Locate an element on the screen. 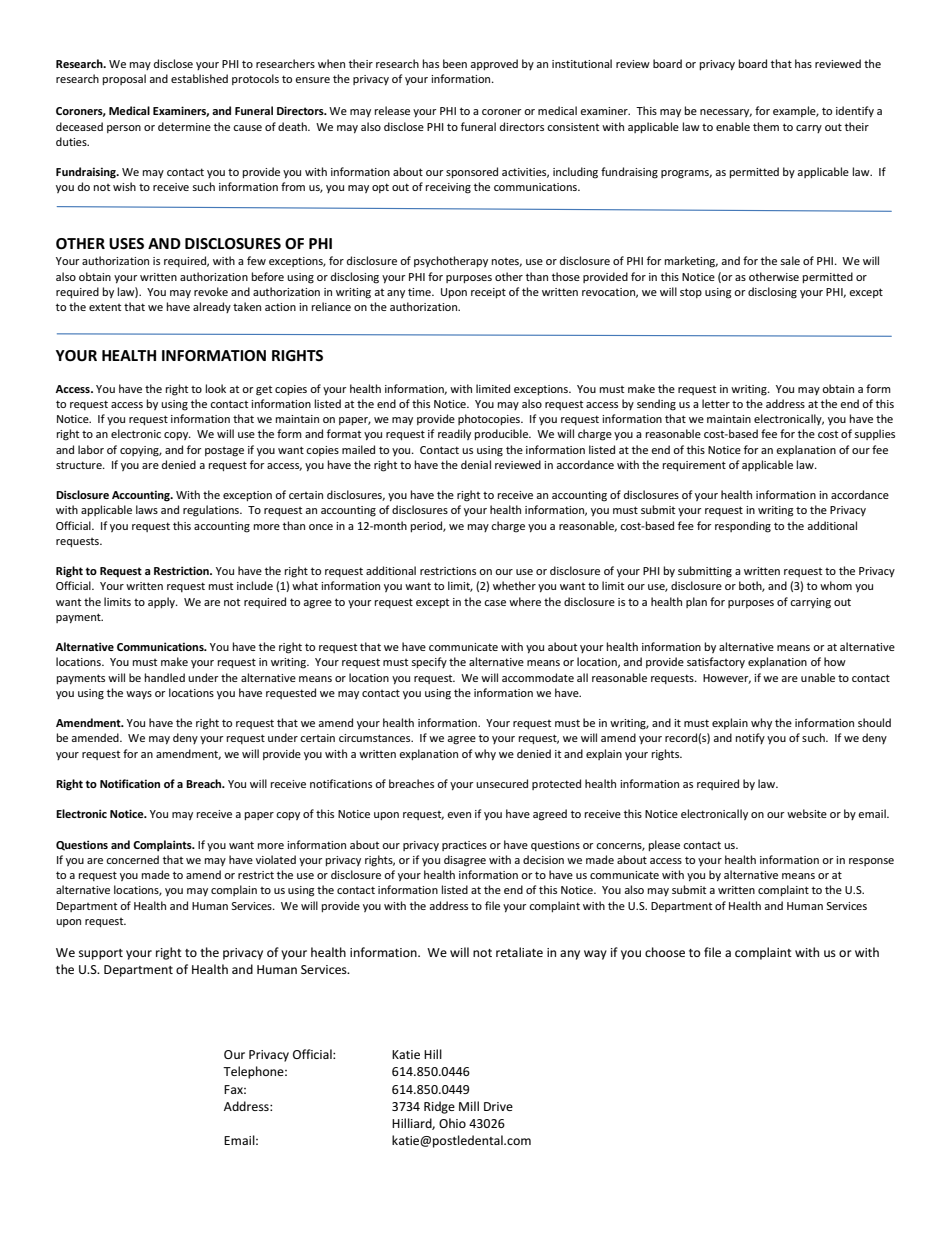 The height and width of the screenshot is (1233, 952). responding is located at coordinates (743, 527).
